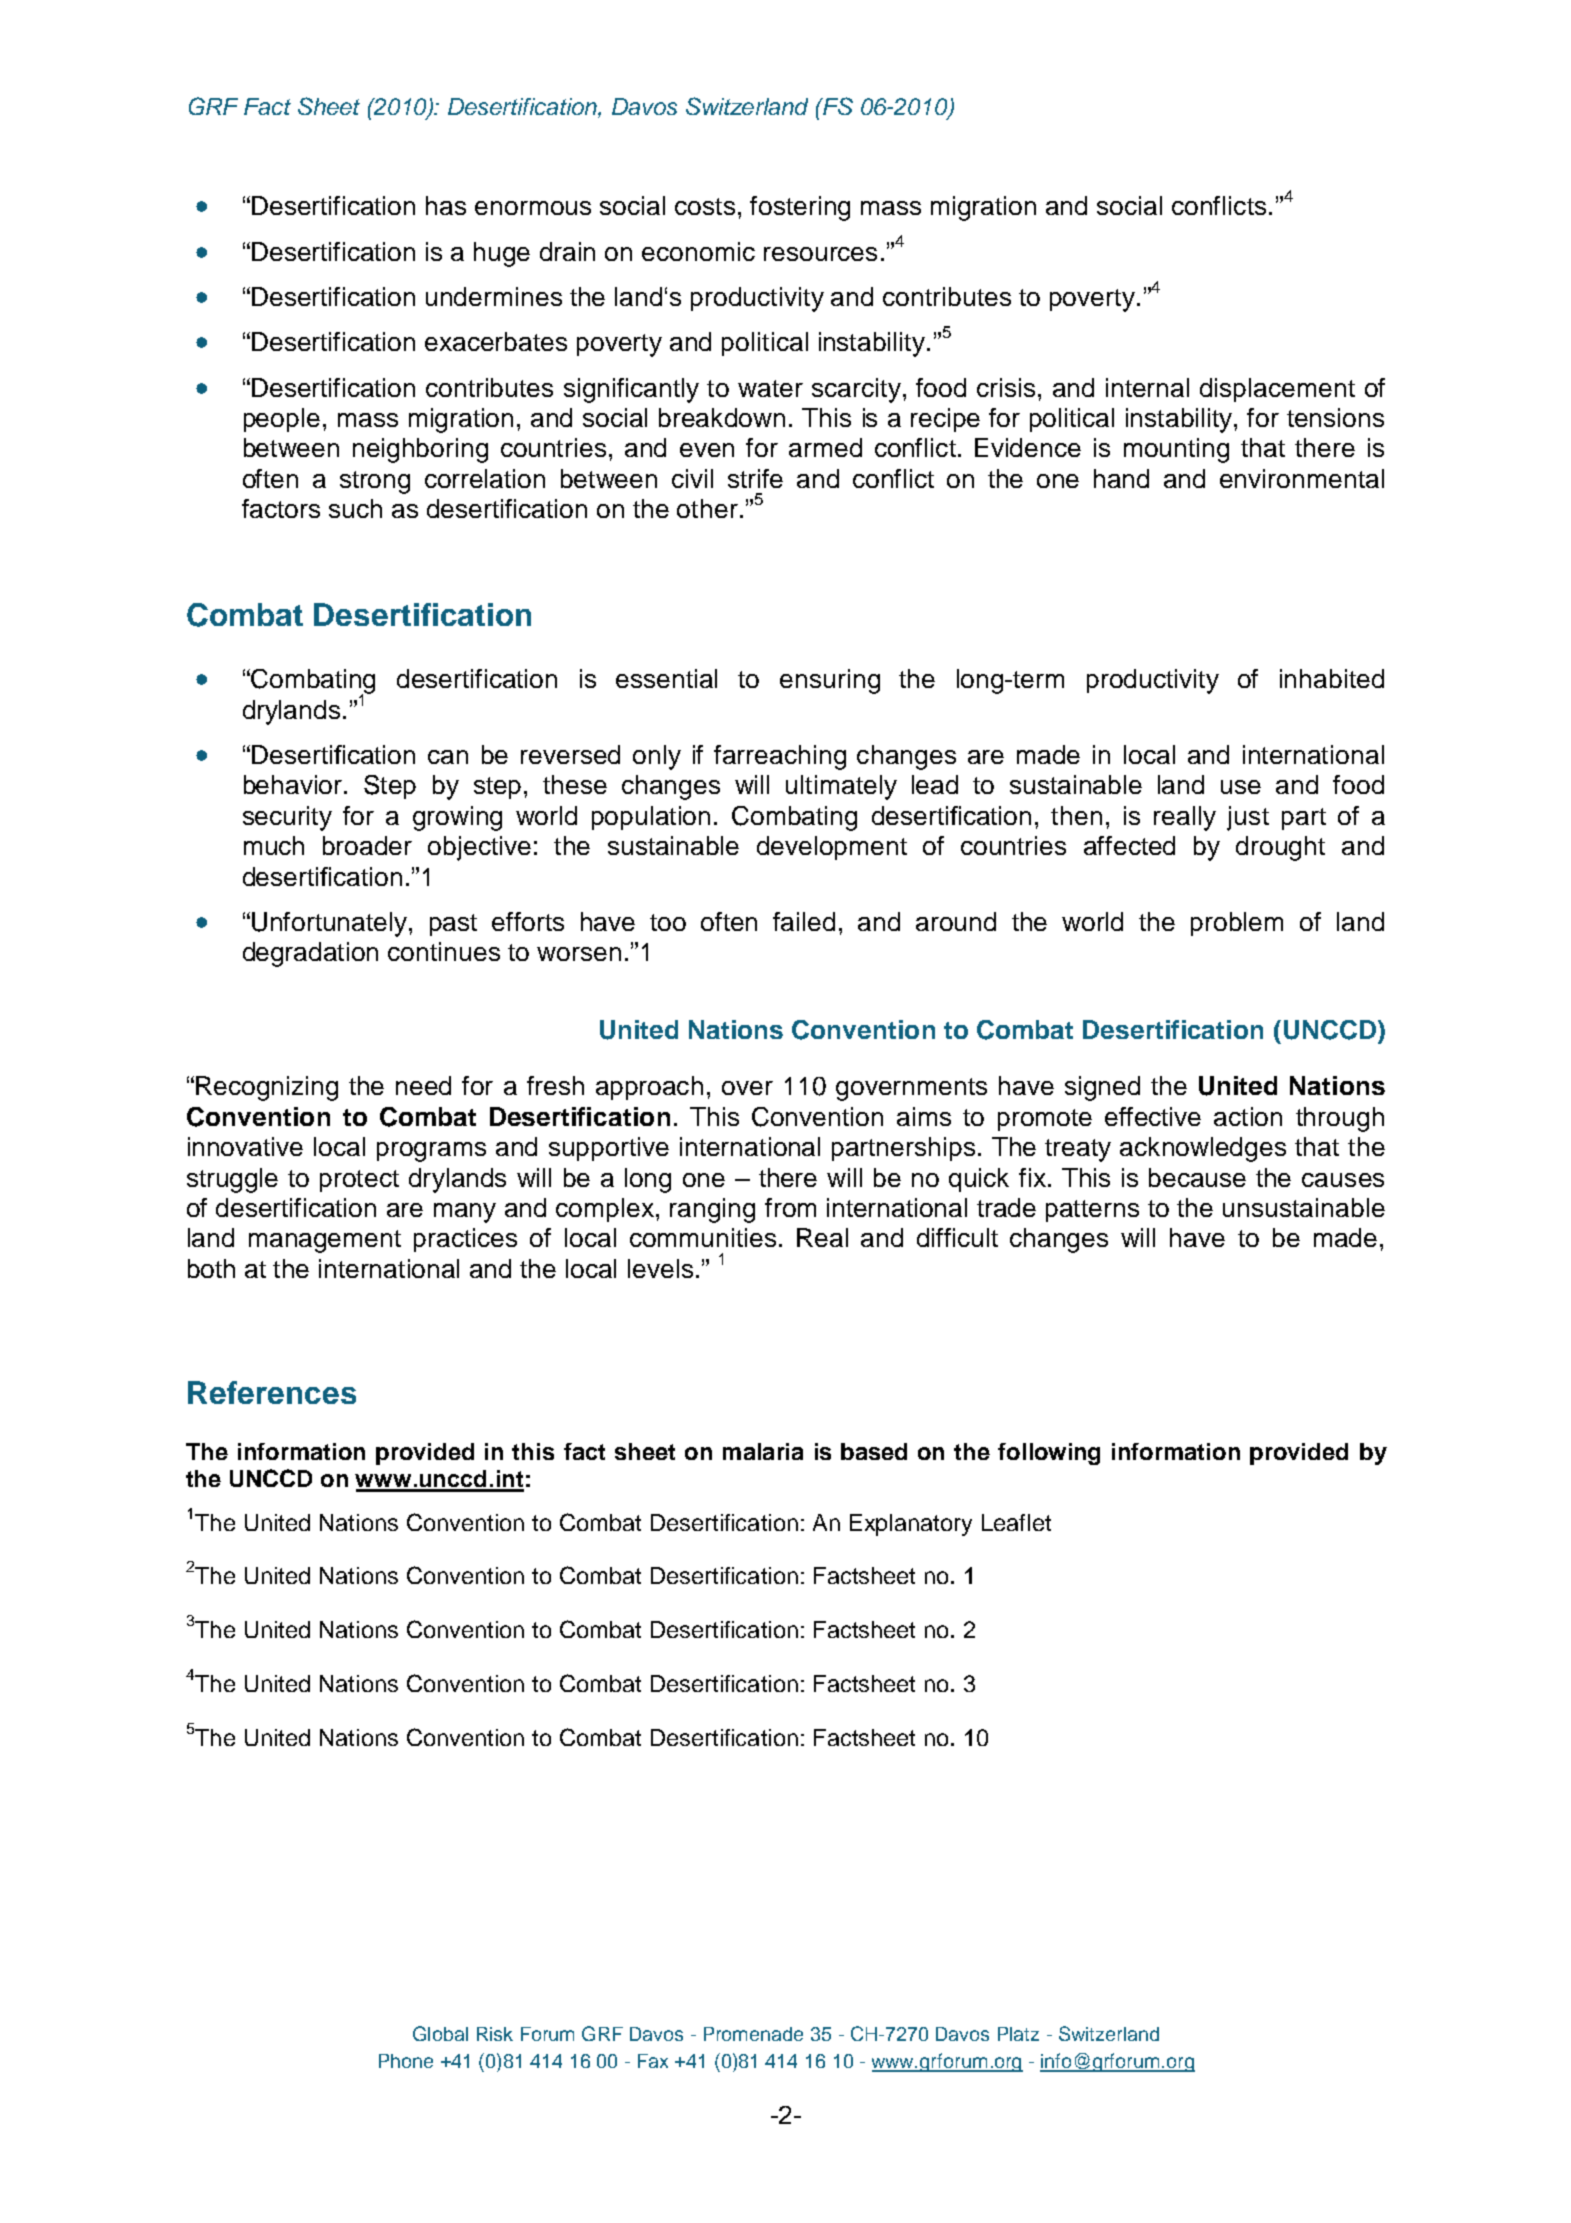  I want to click on has, so click(446, 205).
